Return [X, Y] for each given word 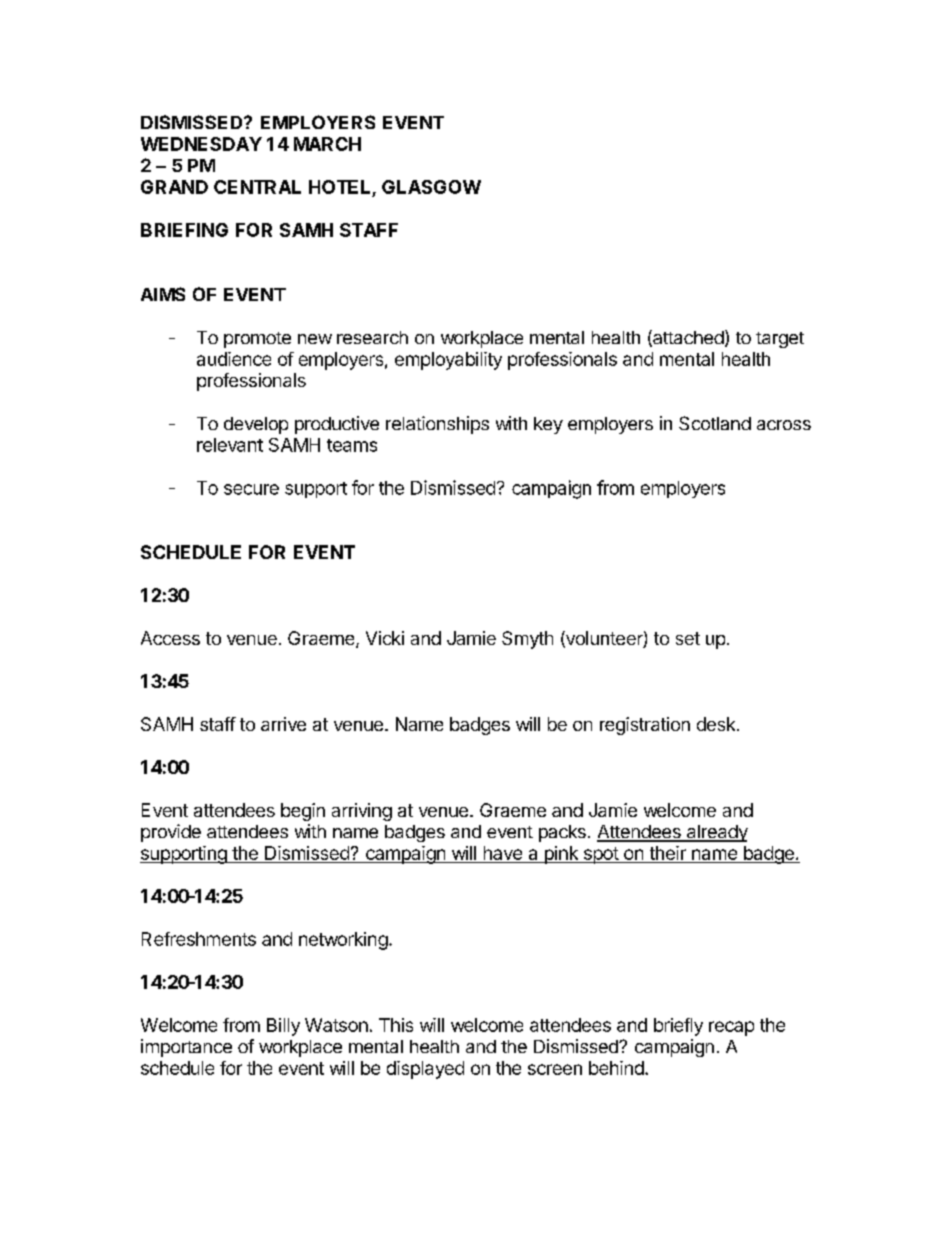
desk [717, 724]
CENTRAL [257, 187]
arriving [362, 812]
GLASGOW [431, 187]
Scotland [715, 423]
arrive [283, 724]
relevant [230, 445]
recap [731, 1028]
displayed [425, 1070]
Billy [283, 1027]
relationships [437, 425]
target [780, 340]
